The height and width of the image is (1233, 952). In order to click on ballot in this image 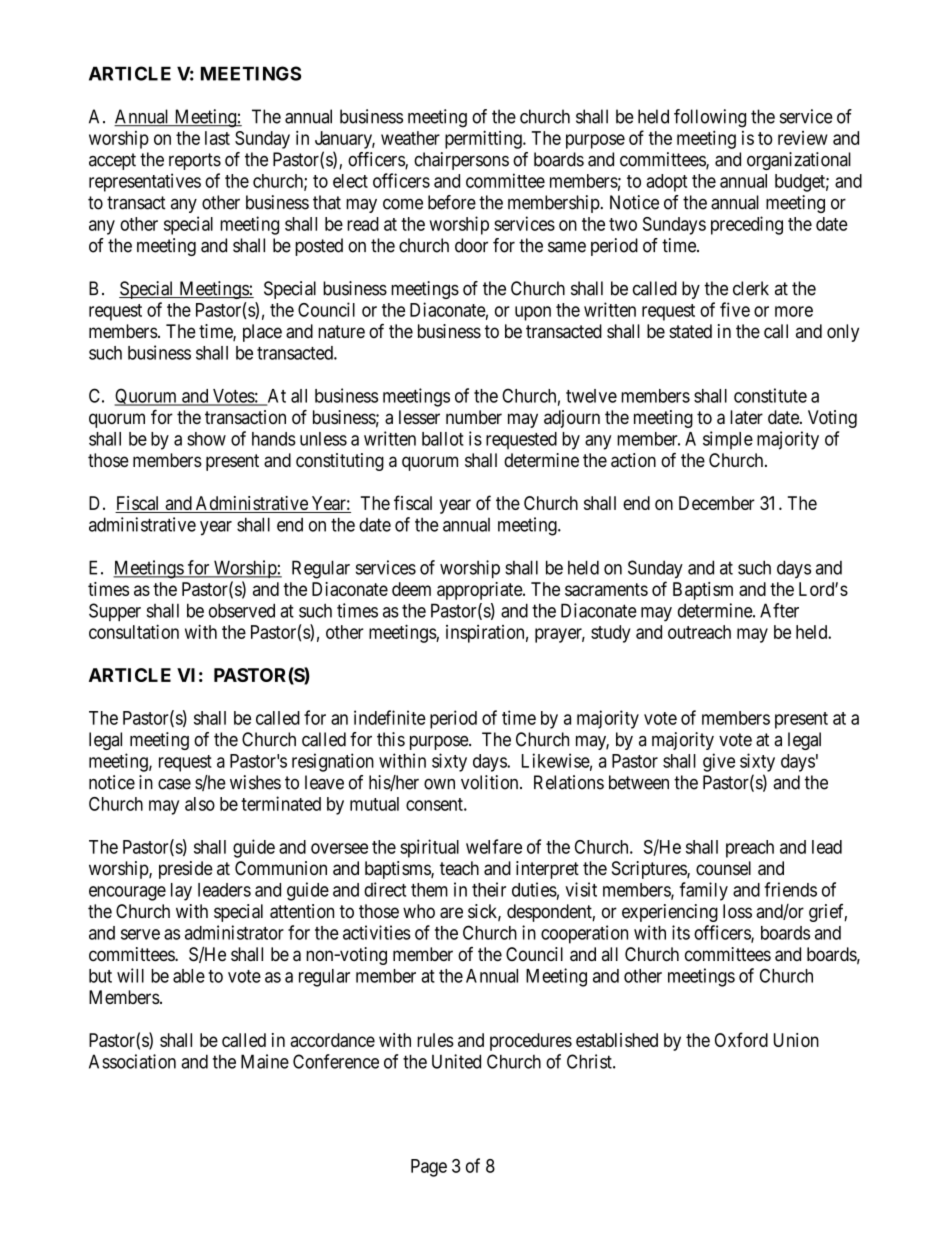, I will do `click(443, 439)`.
